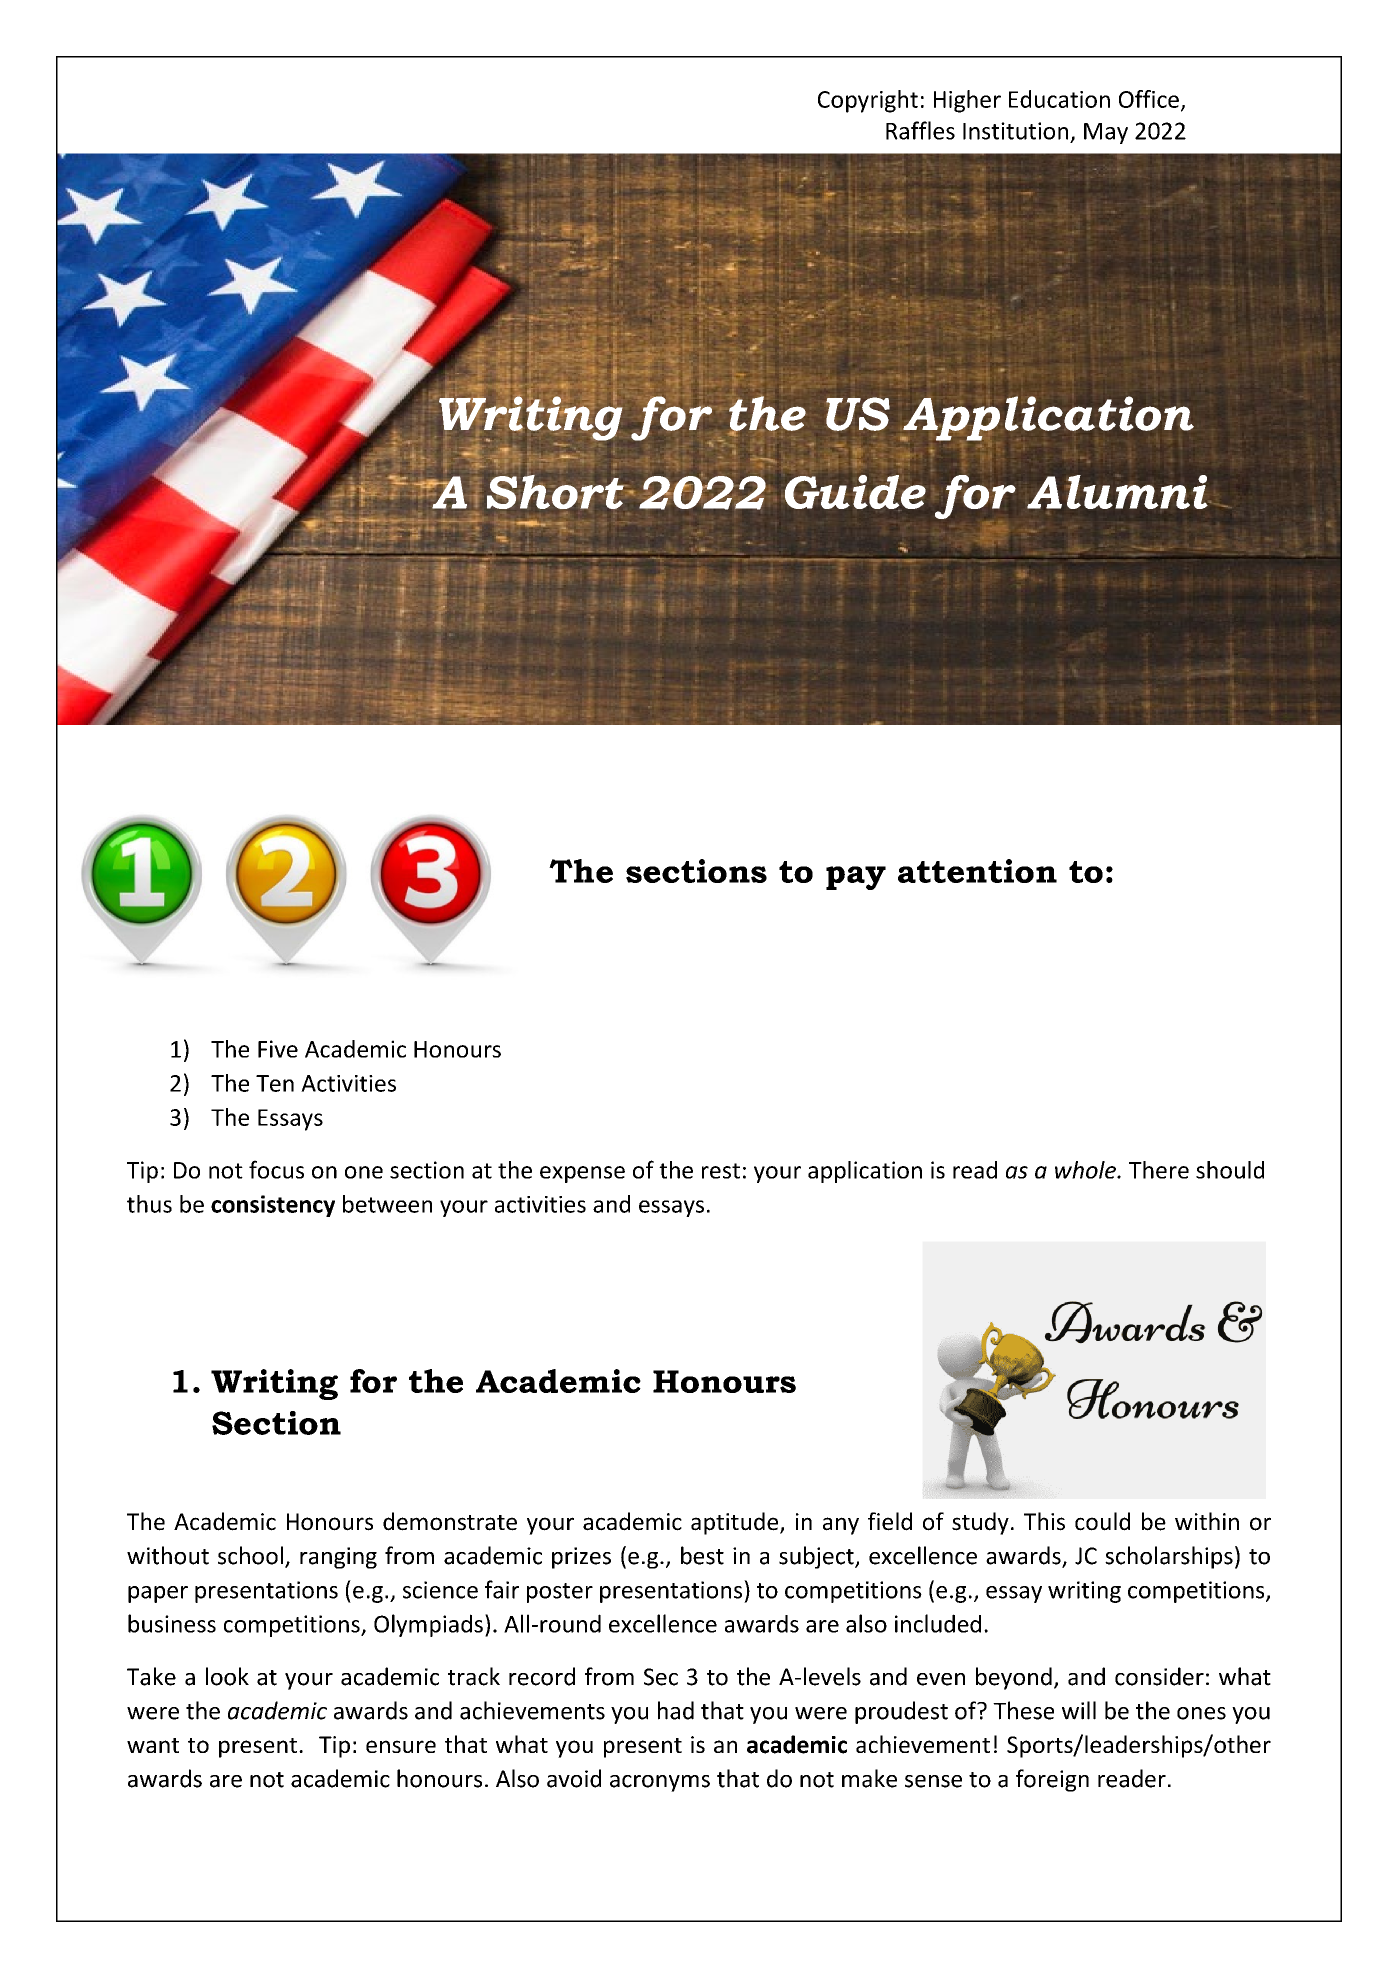 The height and width of the screenshot is (1978, 1398). I want to click on had, so click(676, 1710).
